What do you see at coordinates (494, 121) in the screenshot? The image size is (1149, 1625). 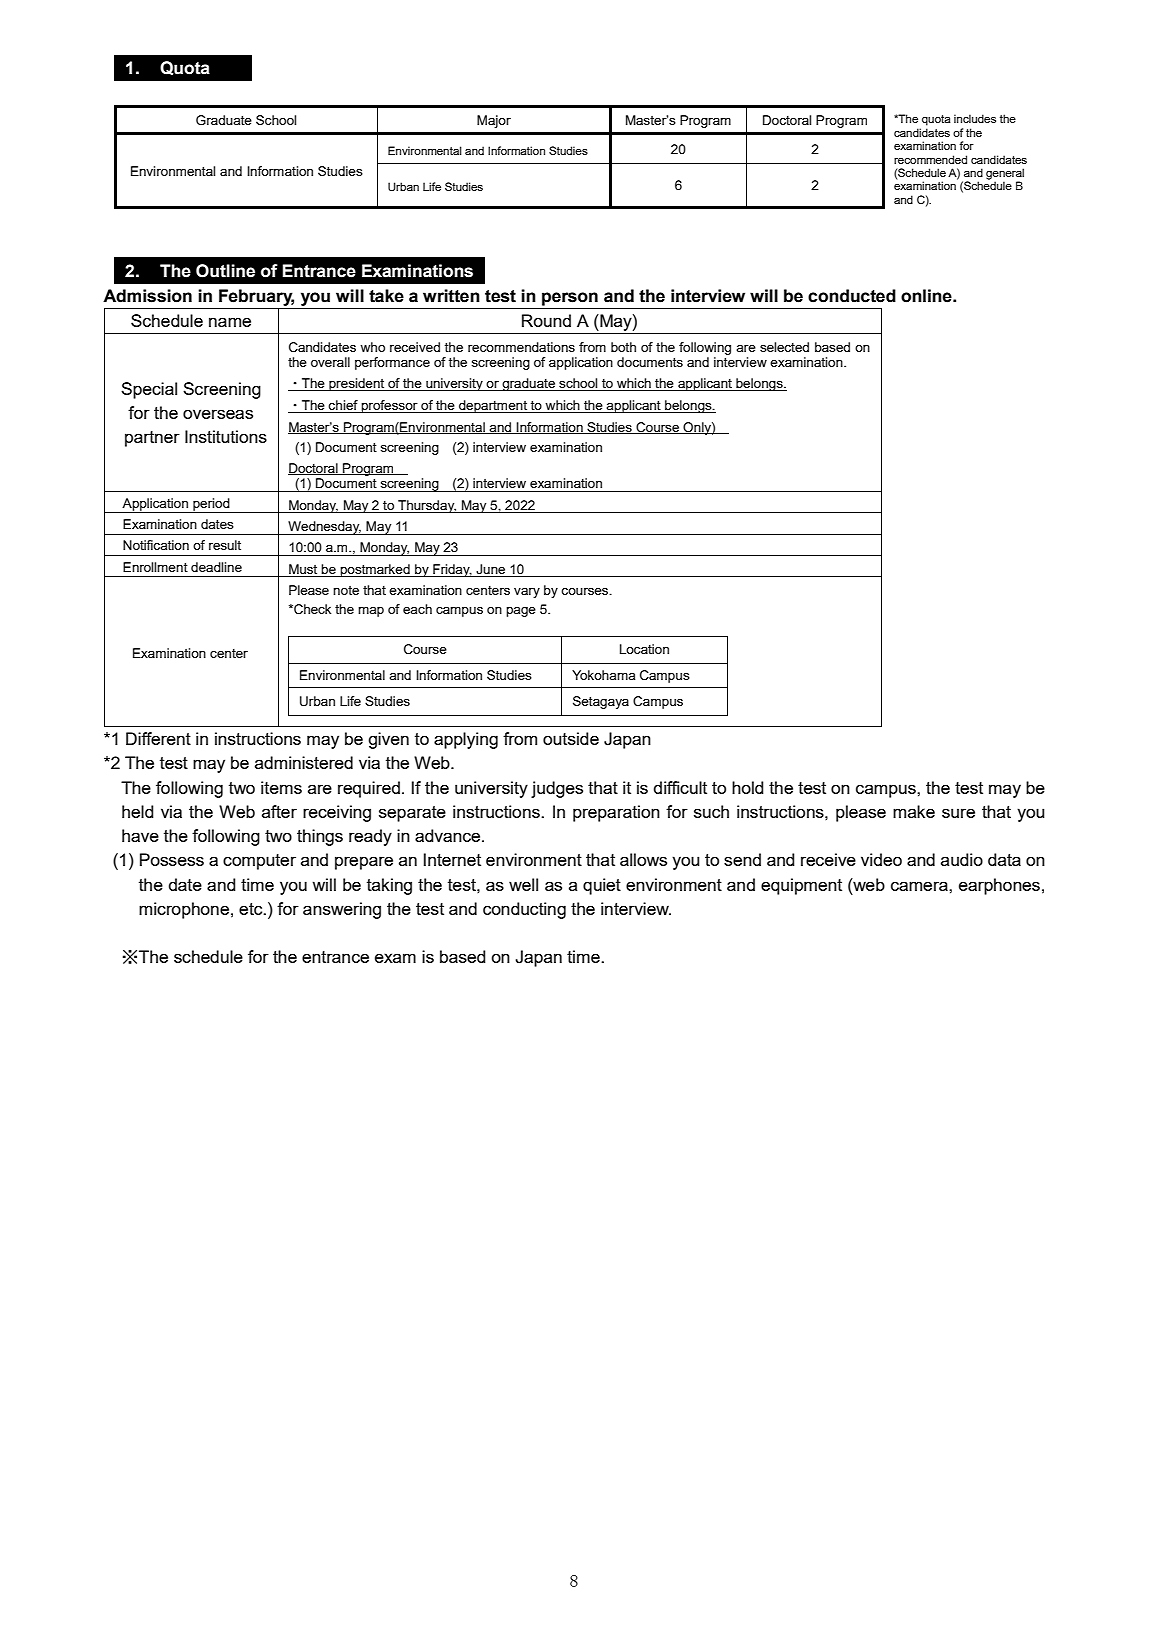 I see `Major` at bounding box center [494, 121].
